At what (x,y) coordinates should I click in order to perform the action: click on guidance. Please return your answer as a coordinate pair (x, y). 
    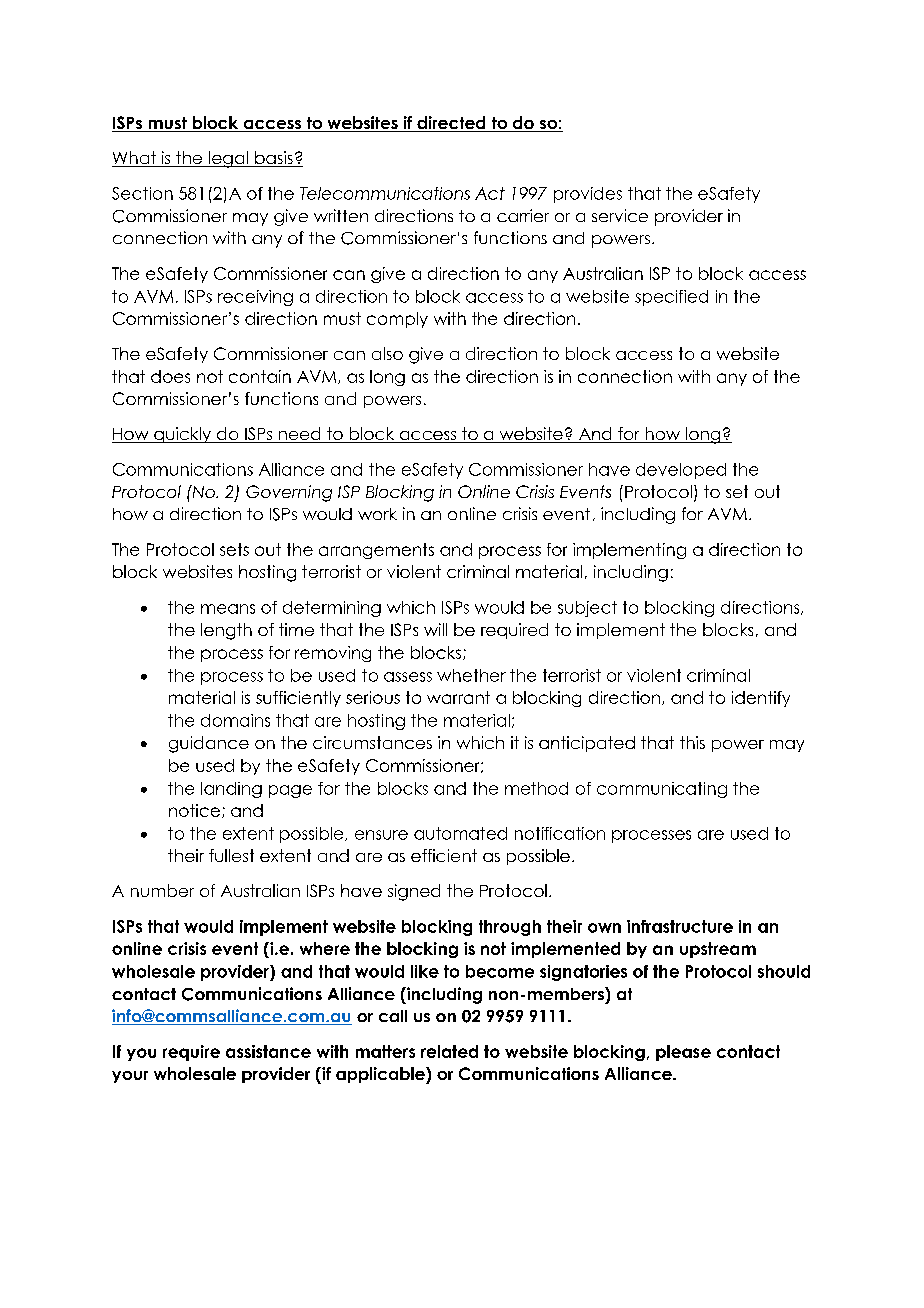
    Looking at the image, I should click on (209, 744).
